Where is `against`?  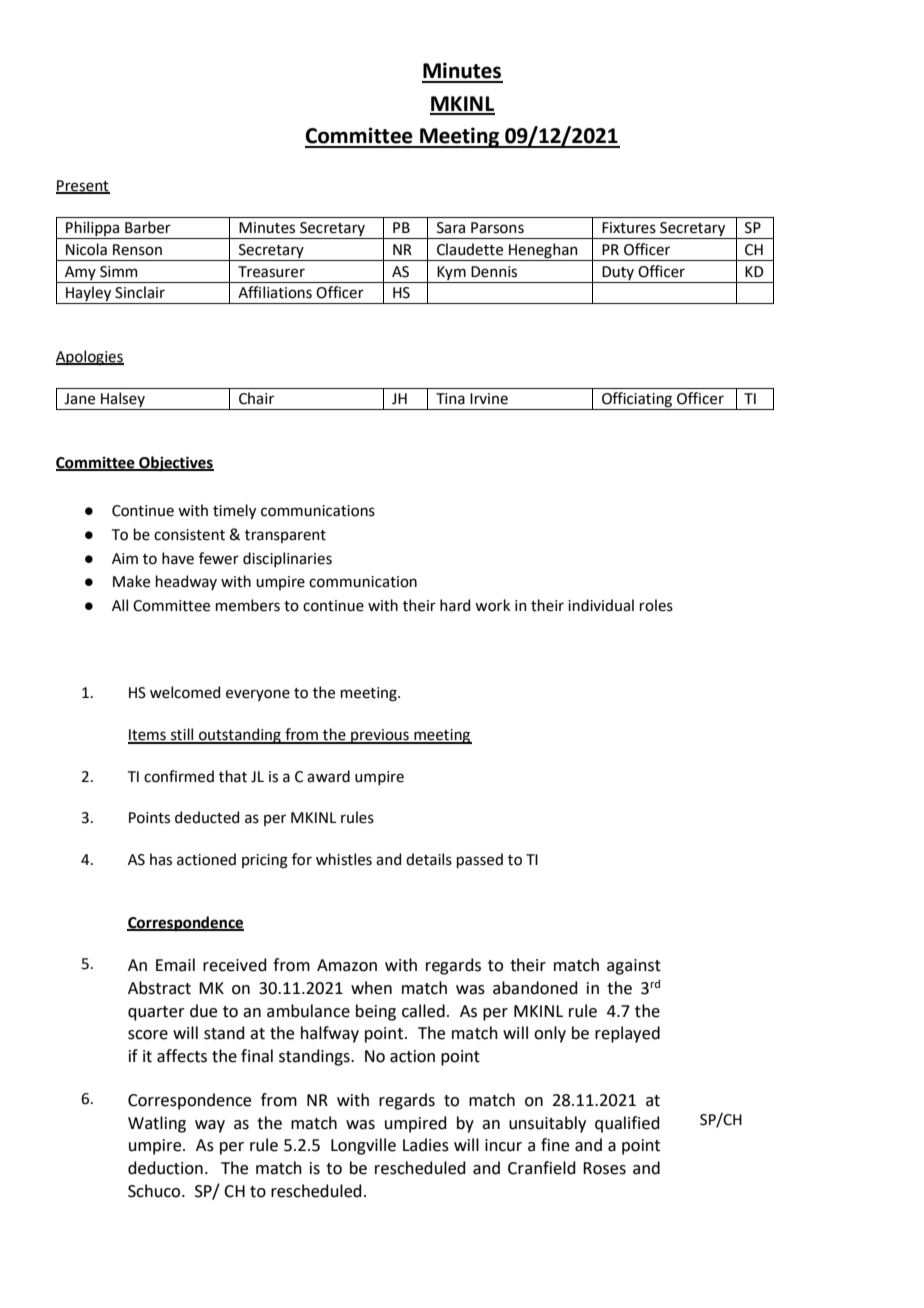
against is located at coordinates (634, 967).
